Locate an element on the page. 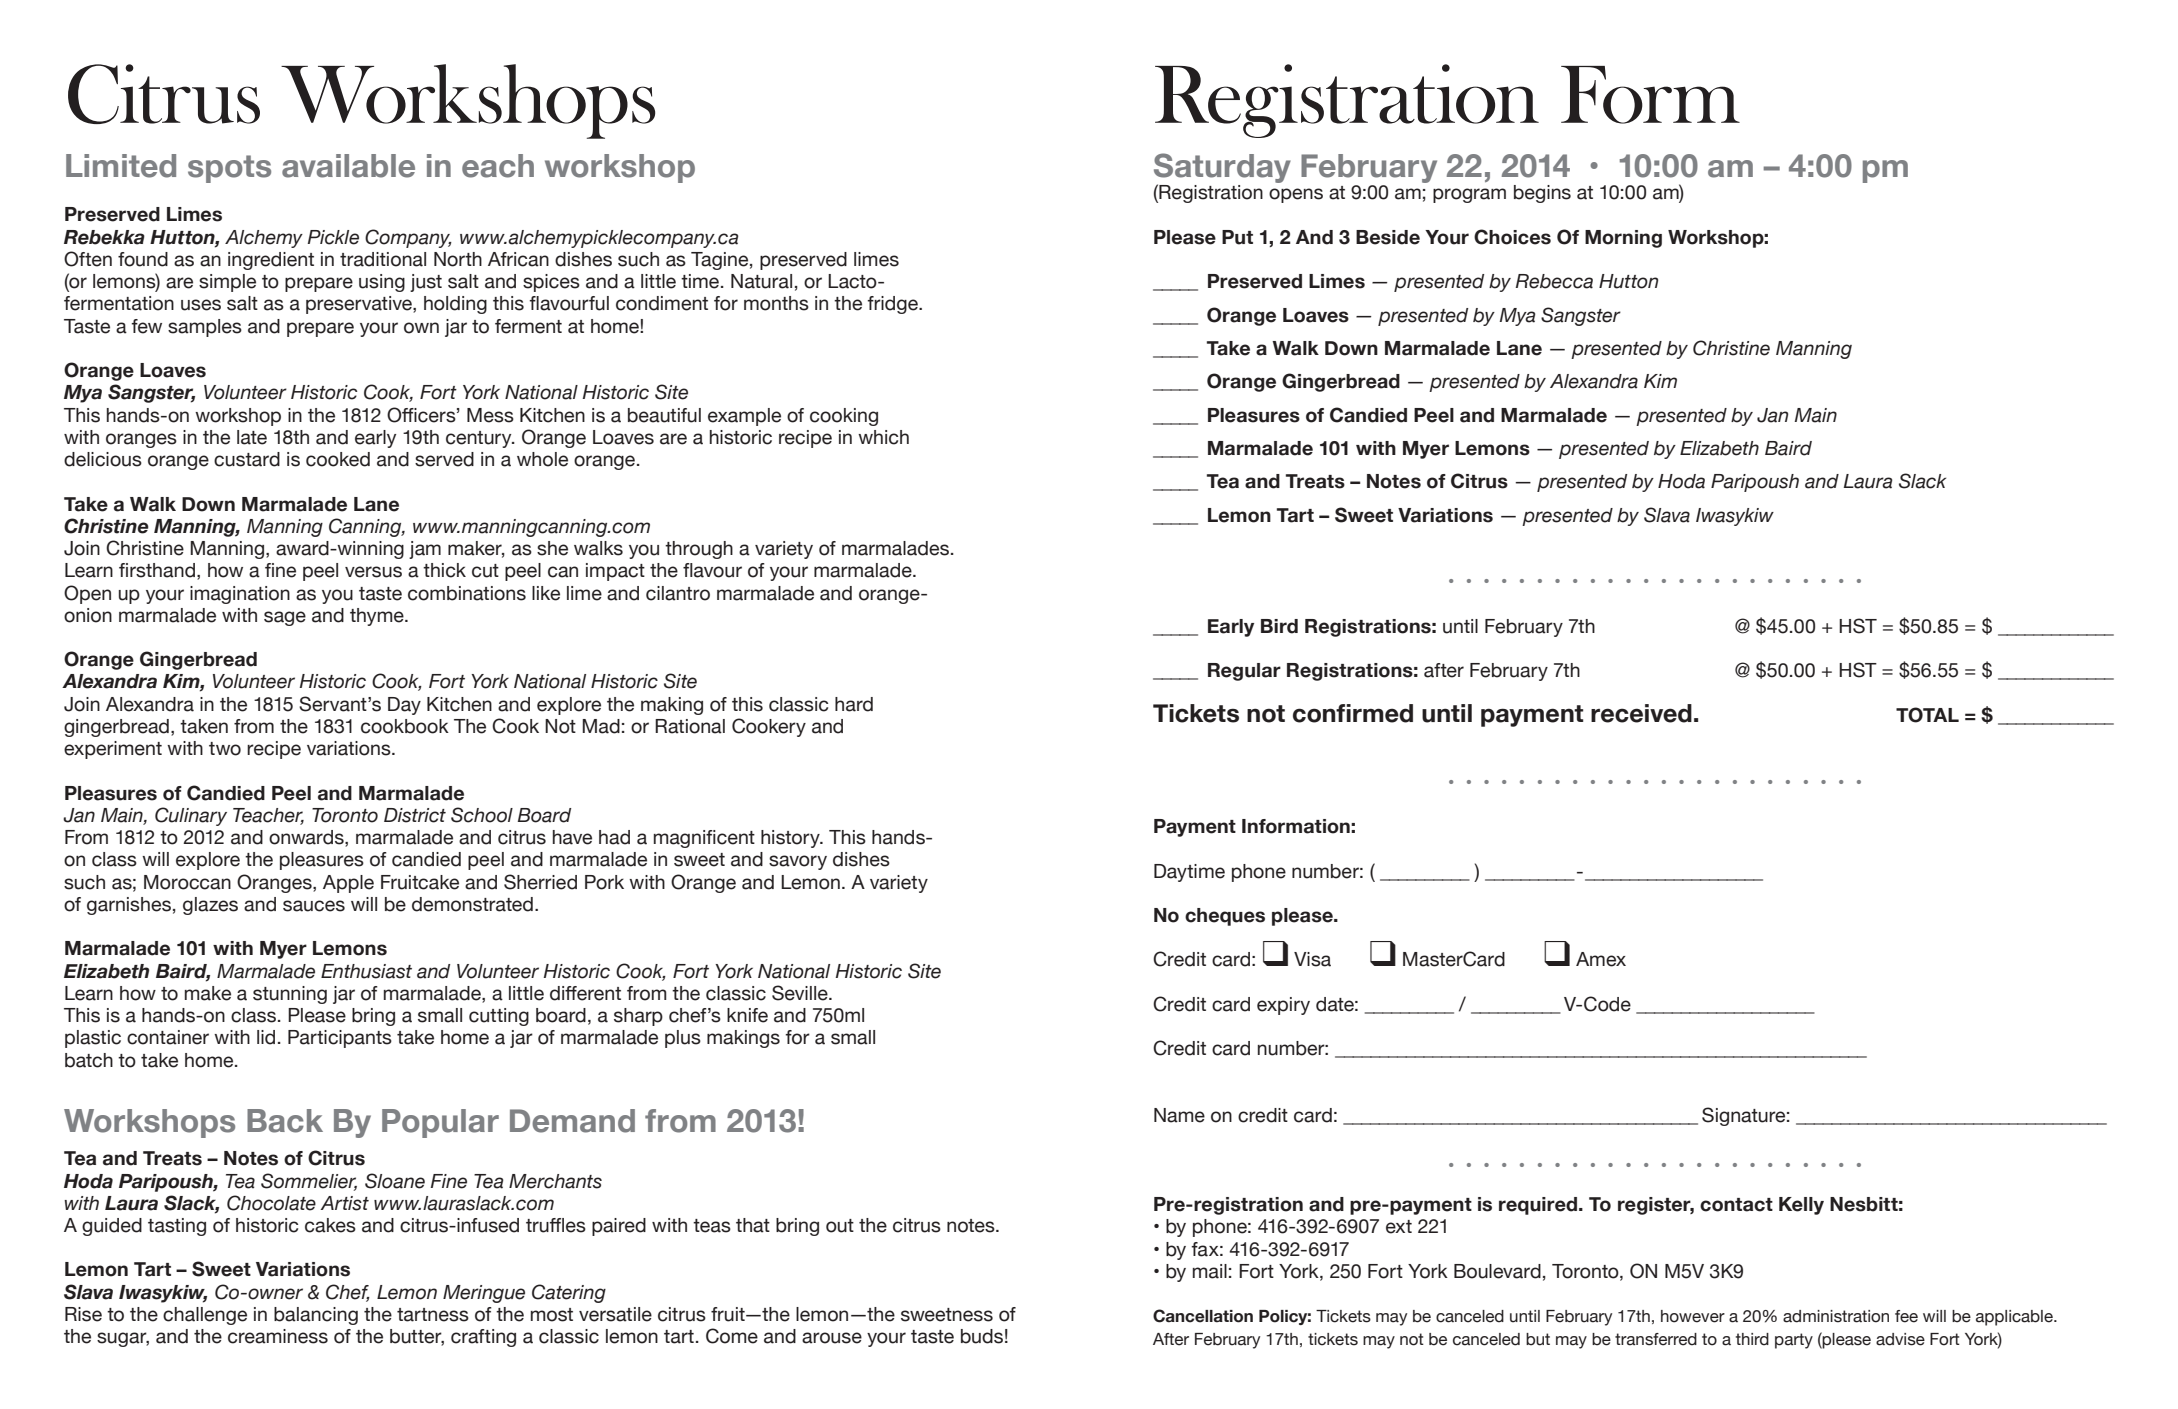 This image has height=1409, width=2178. Amex is located at coordinates (1601, 959).
